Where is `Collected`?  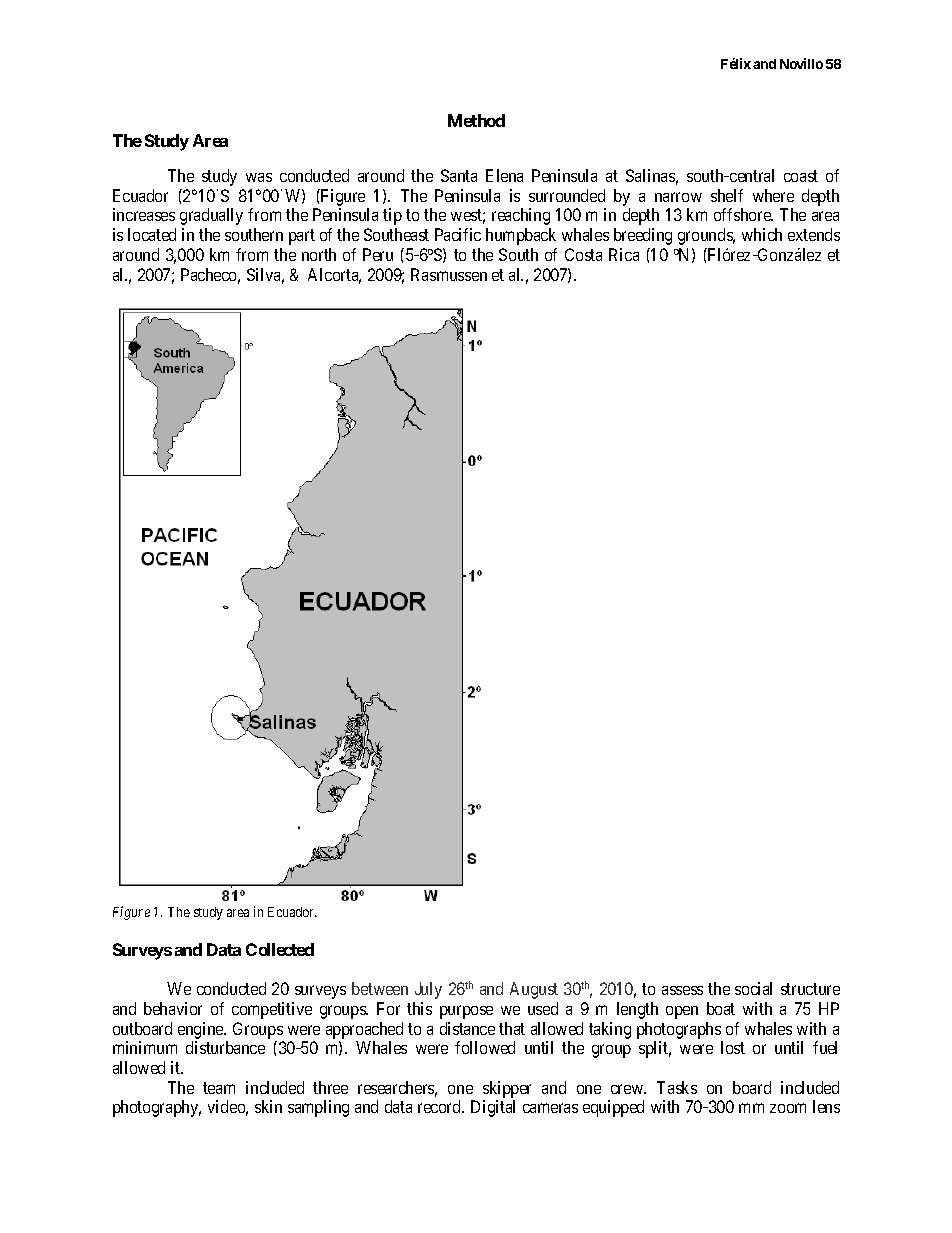
Collected is located at coordinates (280, 949).
